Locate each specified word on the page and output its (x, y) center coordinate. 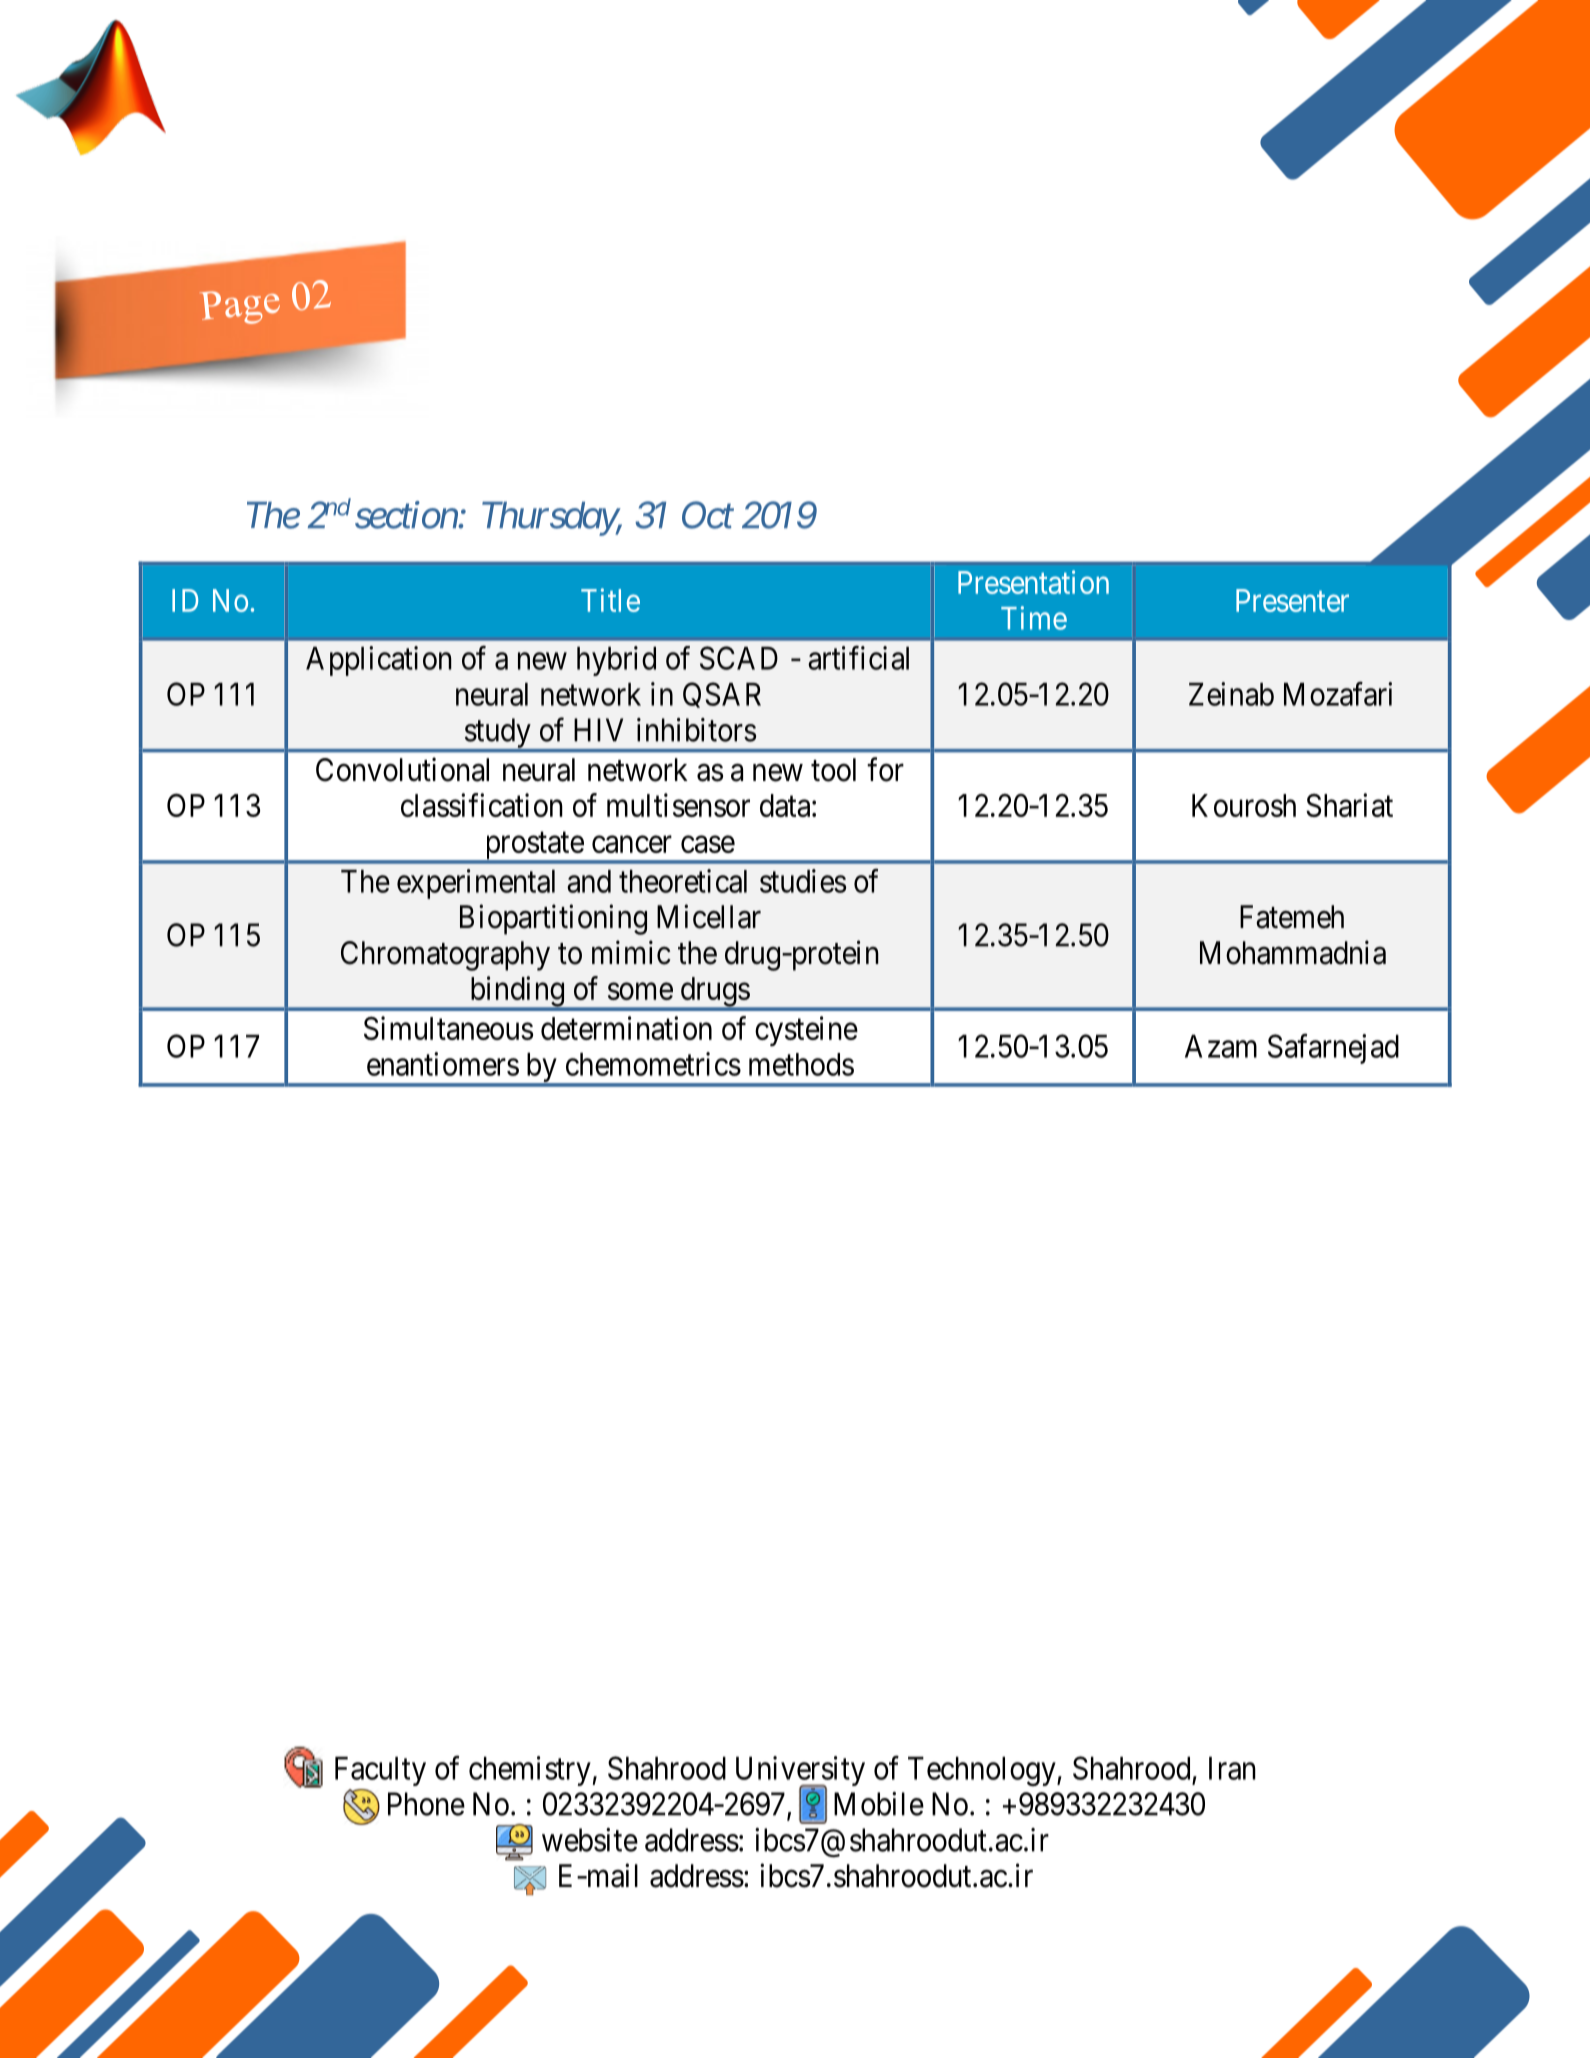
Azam (1221, 1046)
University (800, 1772)
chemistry (531, 1771)
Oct (708, 515)
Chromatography (445, 956)
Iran (1232, 1768)
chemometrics (653, 1064)
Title (610, 600)
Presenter (1292, 600)
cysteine (806, 1031)
